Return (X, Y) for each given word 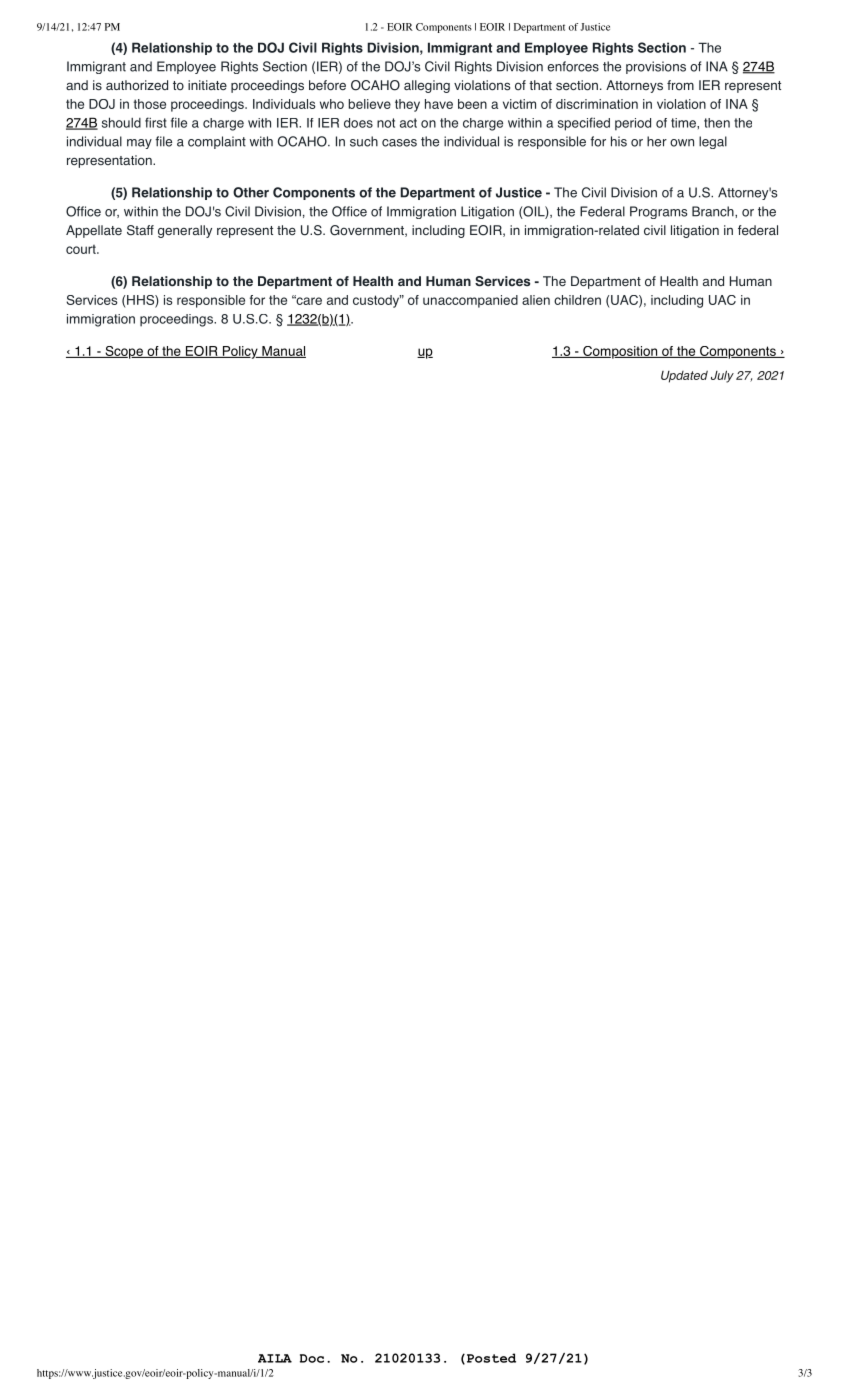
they (407, 105)
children (577, 300)
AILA (275, 1358)
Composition (620, 352)
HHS (141, 301)
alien (536, 300)
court (82, 249)
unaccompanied (470, 301)
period (633, 124)
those (149, 104)
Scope (124, 352)
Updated (684, 377)
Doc (312, 1358)
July (722, 376)
